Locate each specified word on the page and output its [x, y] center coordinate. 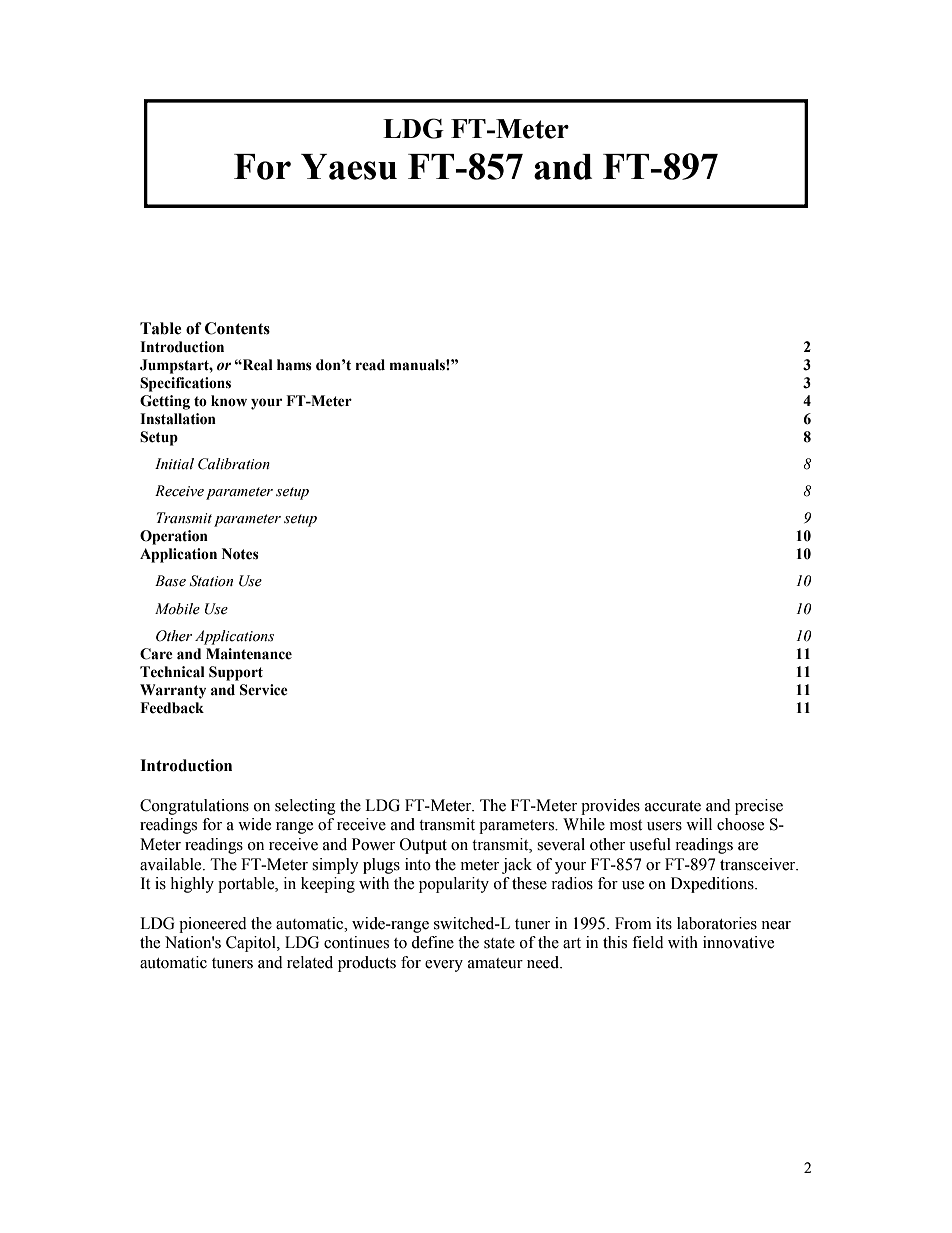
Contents [237, 328]
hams [294, 365]
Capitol [252, 944]
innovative [738, 942]
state [499, 943]
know [229, 401]
